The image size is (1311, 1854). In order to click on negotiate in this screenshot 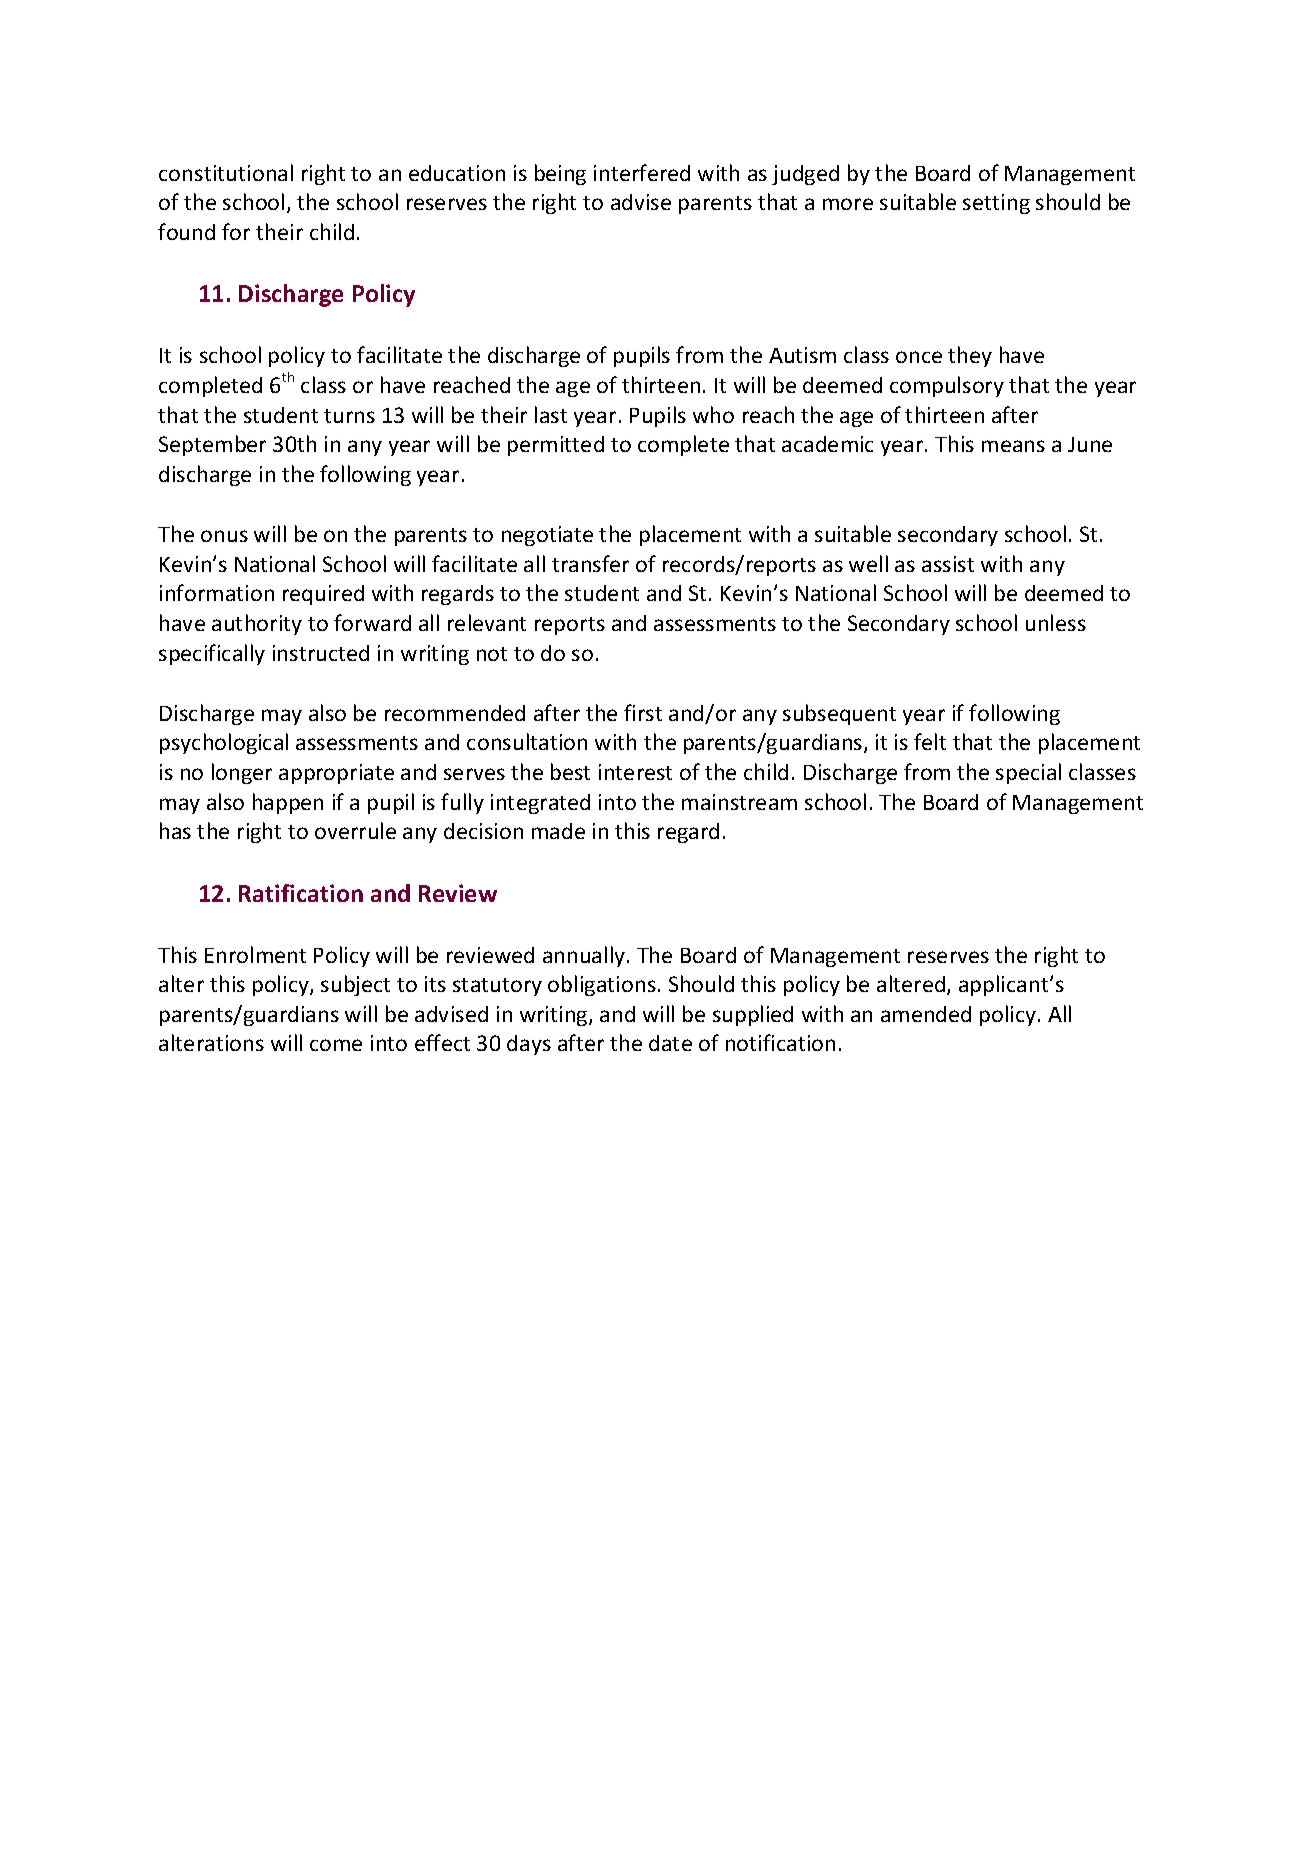, I will do `click(547, 536)`.
